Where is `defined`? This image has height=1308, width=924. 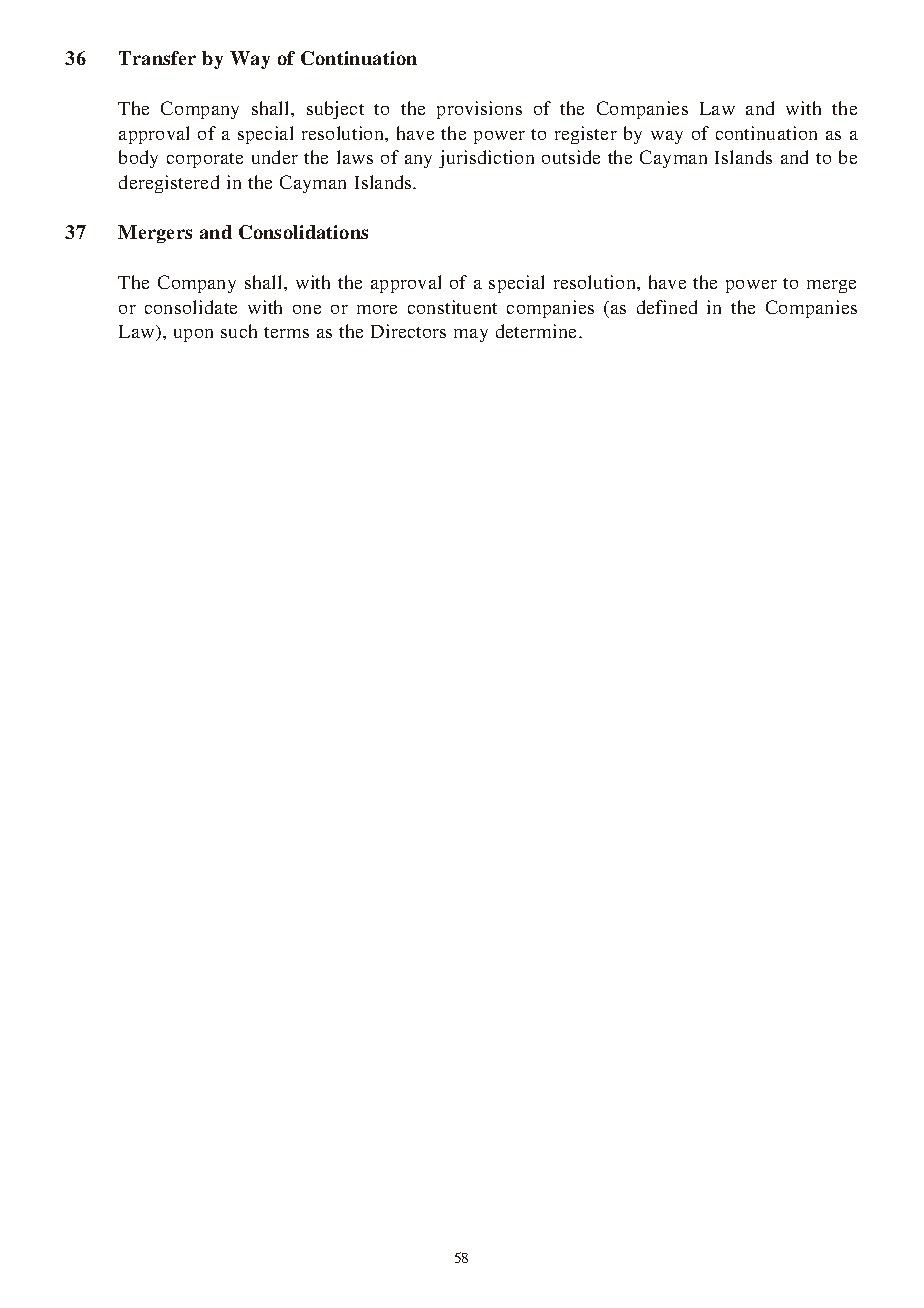 defined is located at coordinates (667, 307).
